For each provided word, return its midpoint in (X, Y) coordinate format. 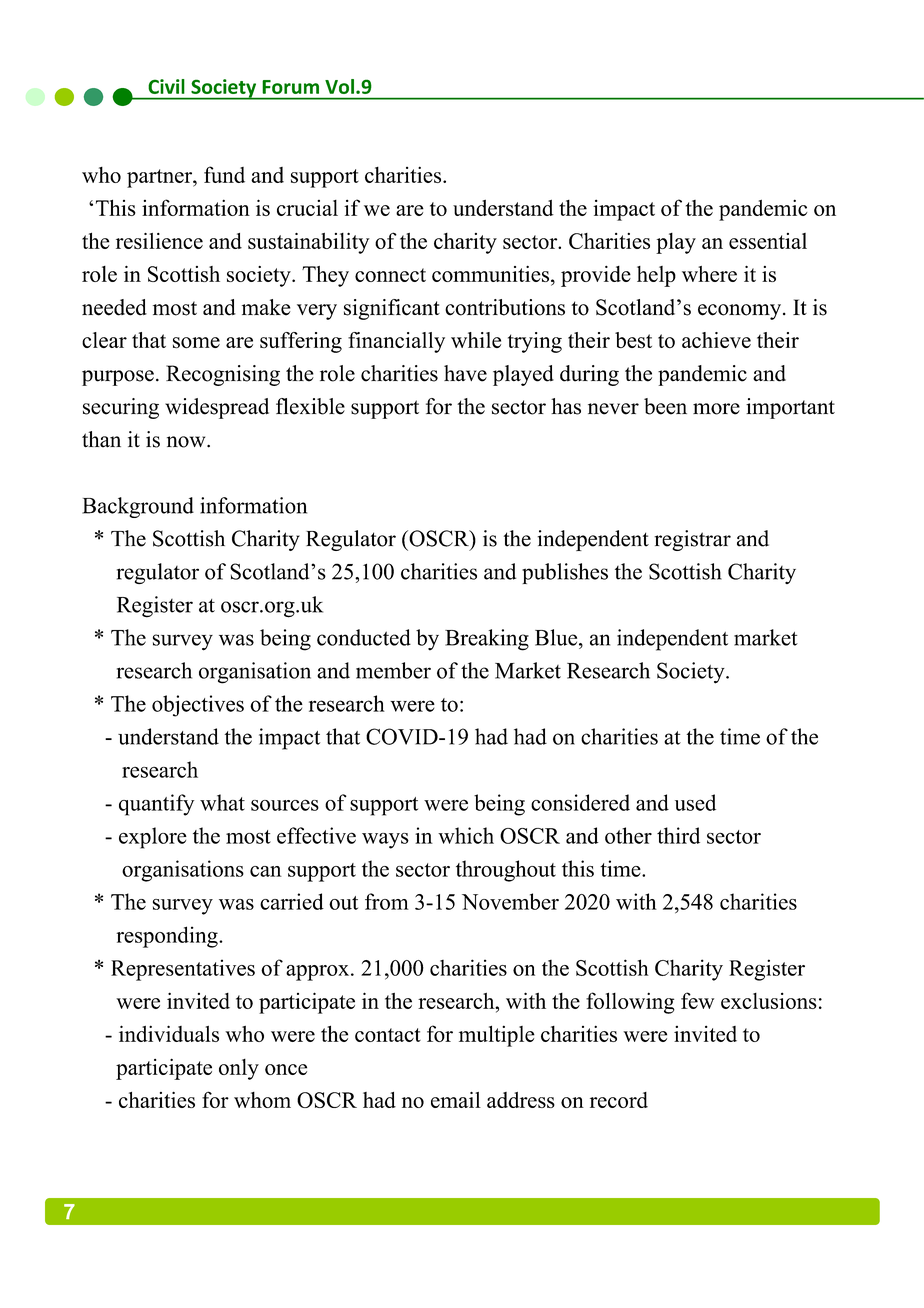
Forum (290, 87)
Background (138, 507)
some (196, 343)
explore (153, 838)
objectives (198, 706)
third (678, 835)
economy (741, 312)
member (393, 670)
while (476, 340)
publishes (565, 573)
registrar (692, 540)
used (695, 802)
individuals (169, 1033)
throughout (506, 871)
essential (768, 241)
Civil (166, 86)
